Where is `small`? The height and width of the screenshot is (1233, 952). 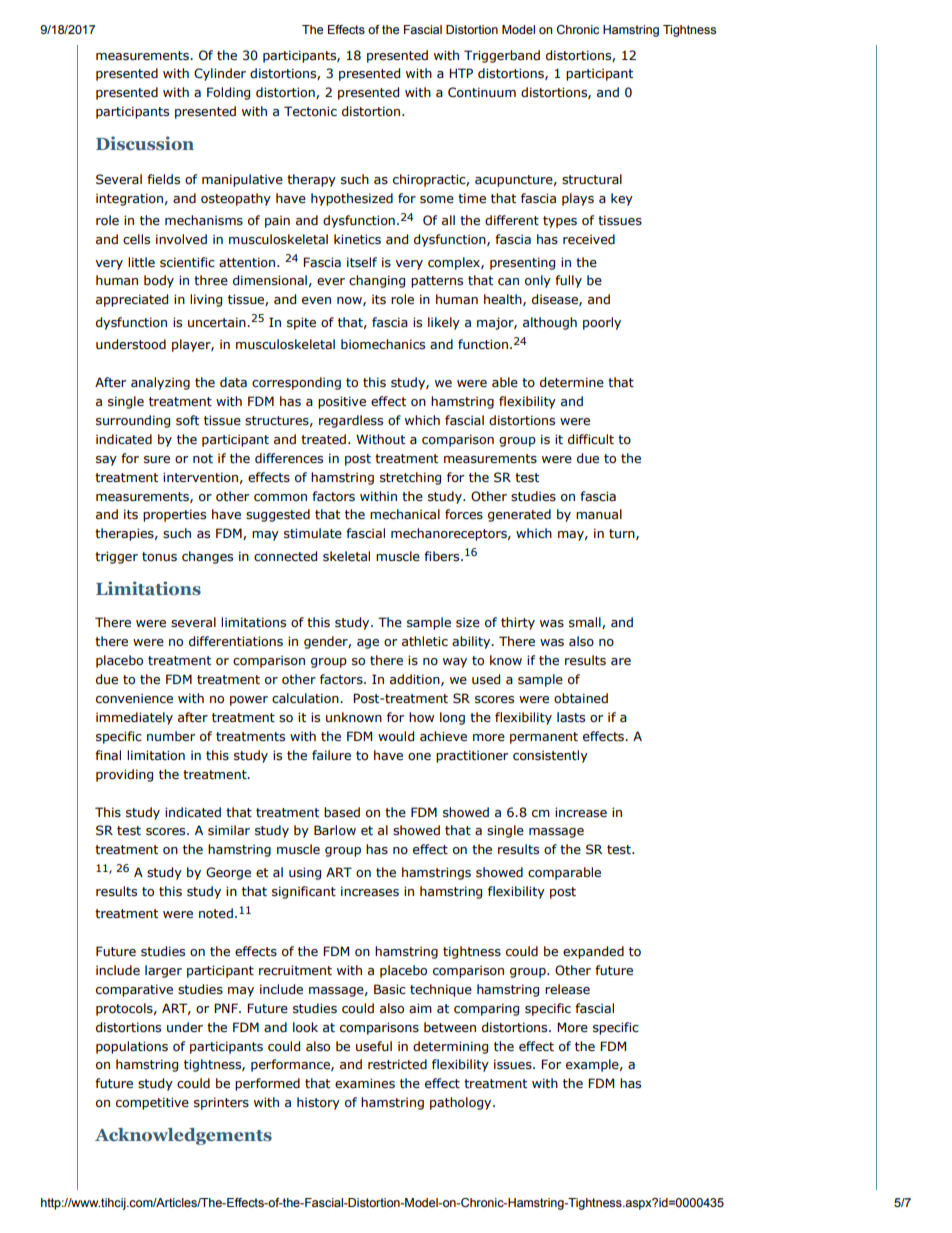
small is located at coordinates (586, 623).
